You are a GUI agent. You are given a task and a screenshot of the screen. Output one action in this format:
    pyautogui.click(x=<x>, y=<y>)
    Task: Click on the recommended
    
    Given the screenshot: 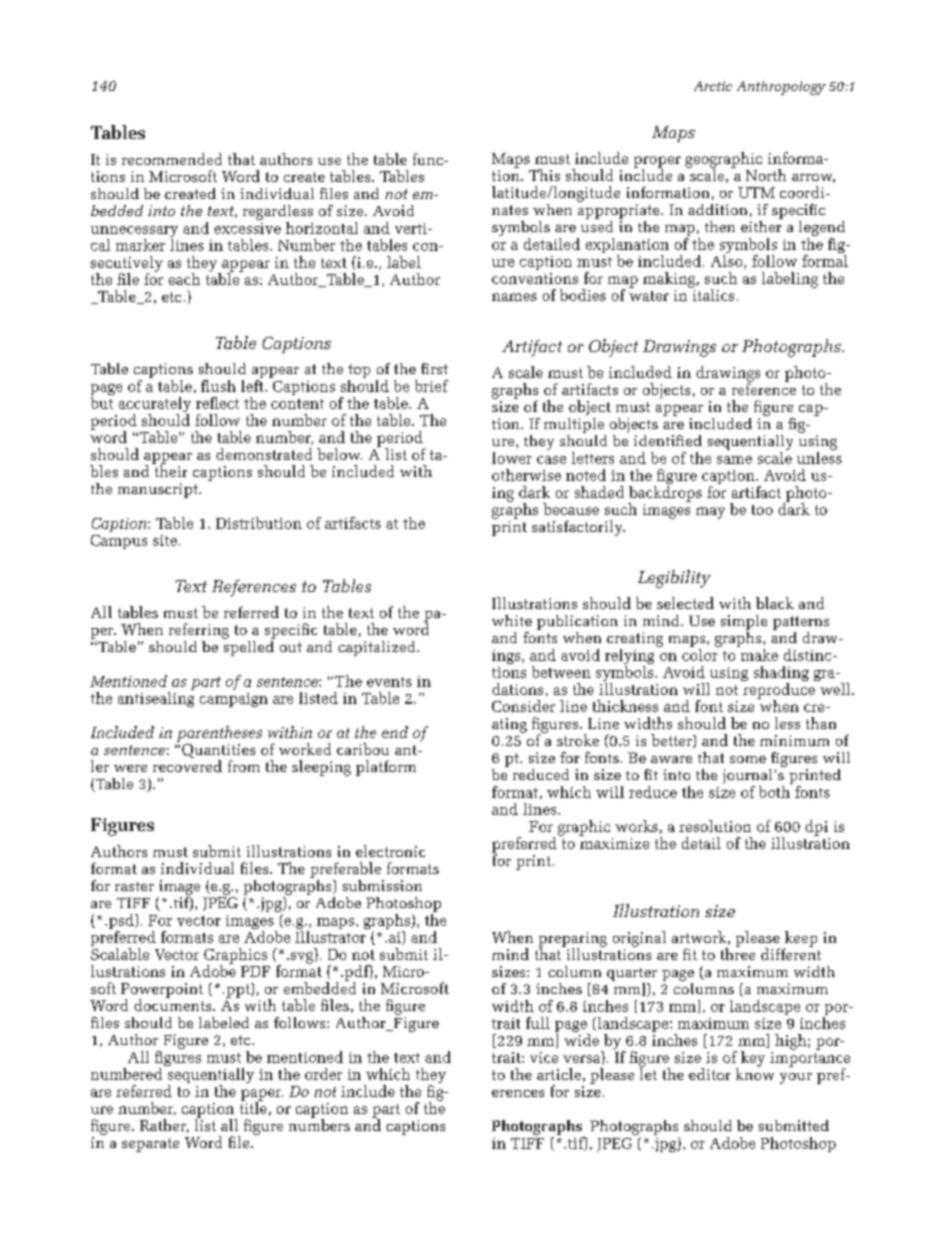 What is the action you would take?
    pyautogui.click(x=172, y=159)
